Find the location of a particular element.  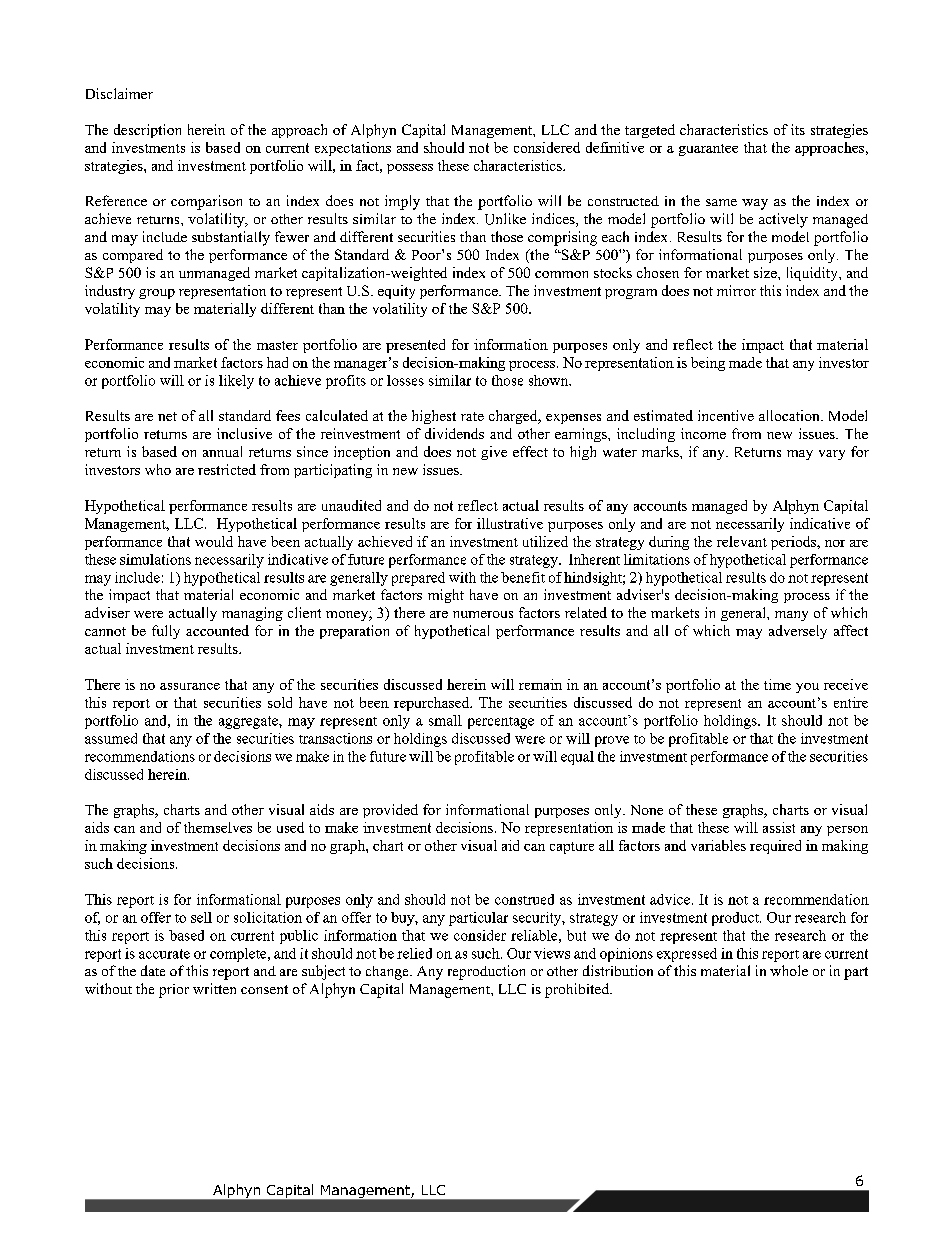

description is located at coordinates (147, 131).
